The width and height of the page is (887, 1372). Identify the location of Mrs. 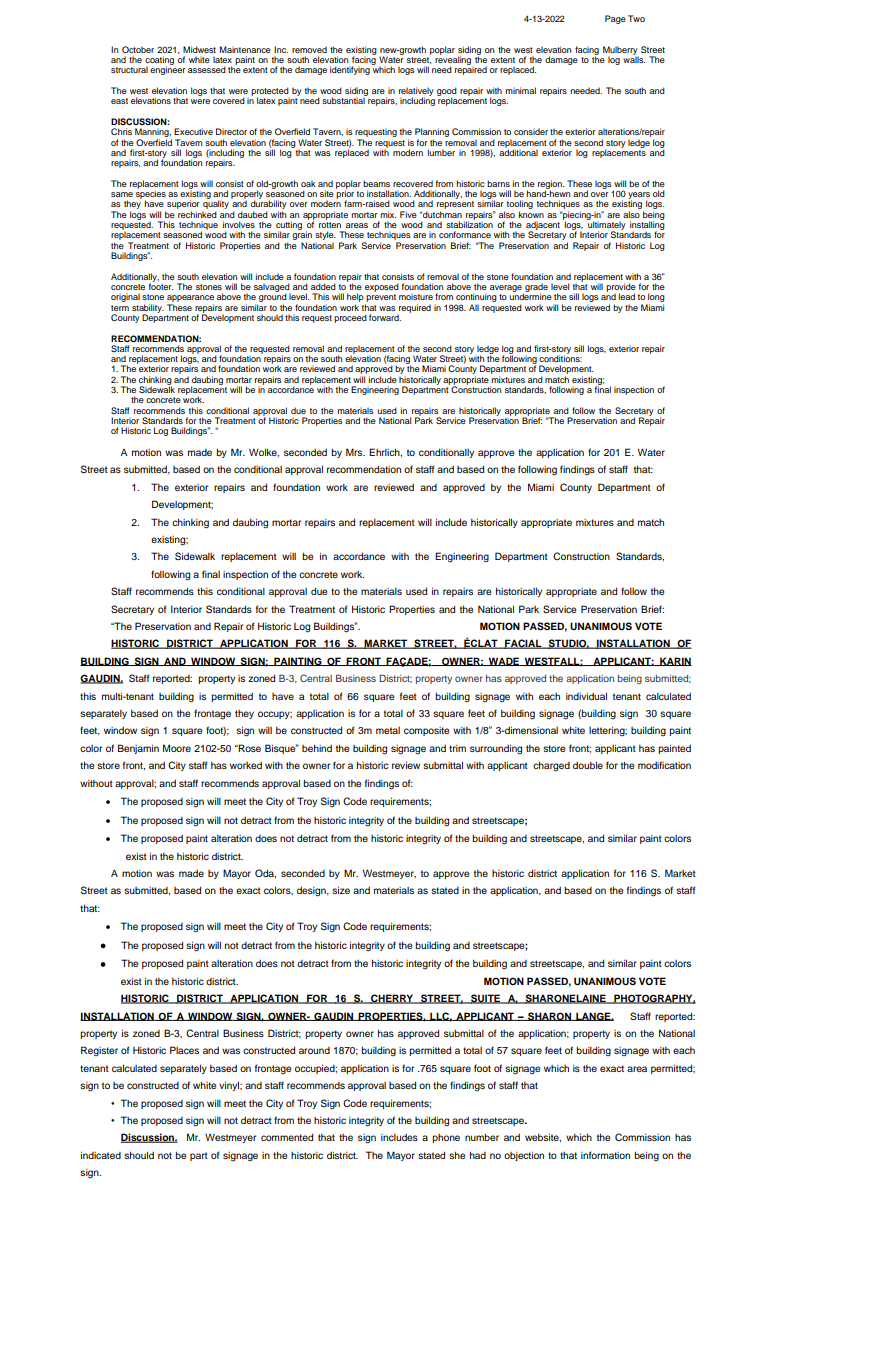
(355, 452).
